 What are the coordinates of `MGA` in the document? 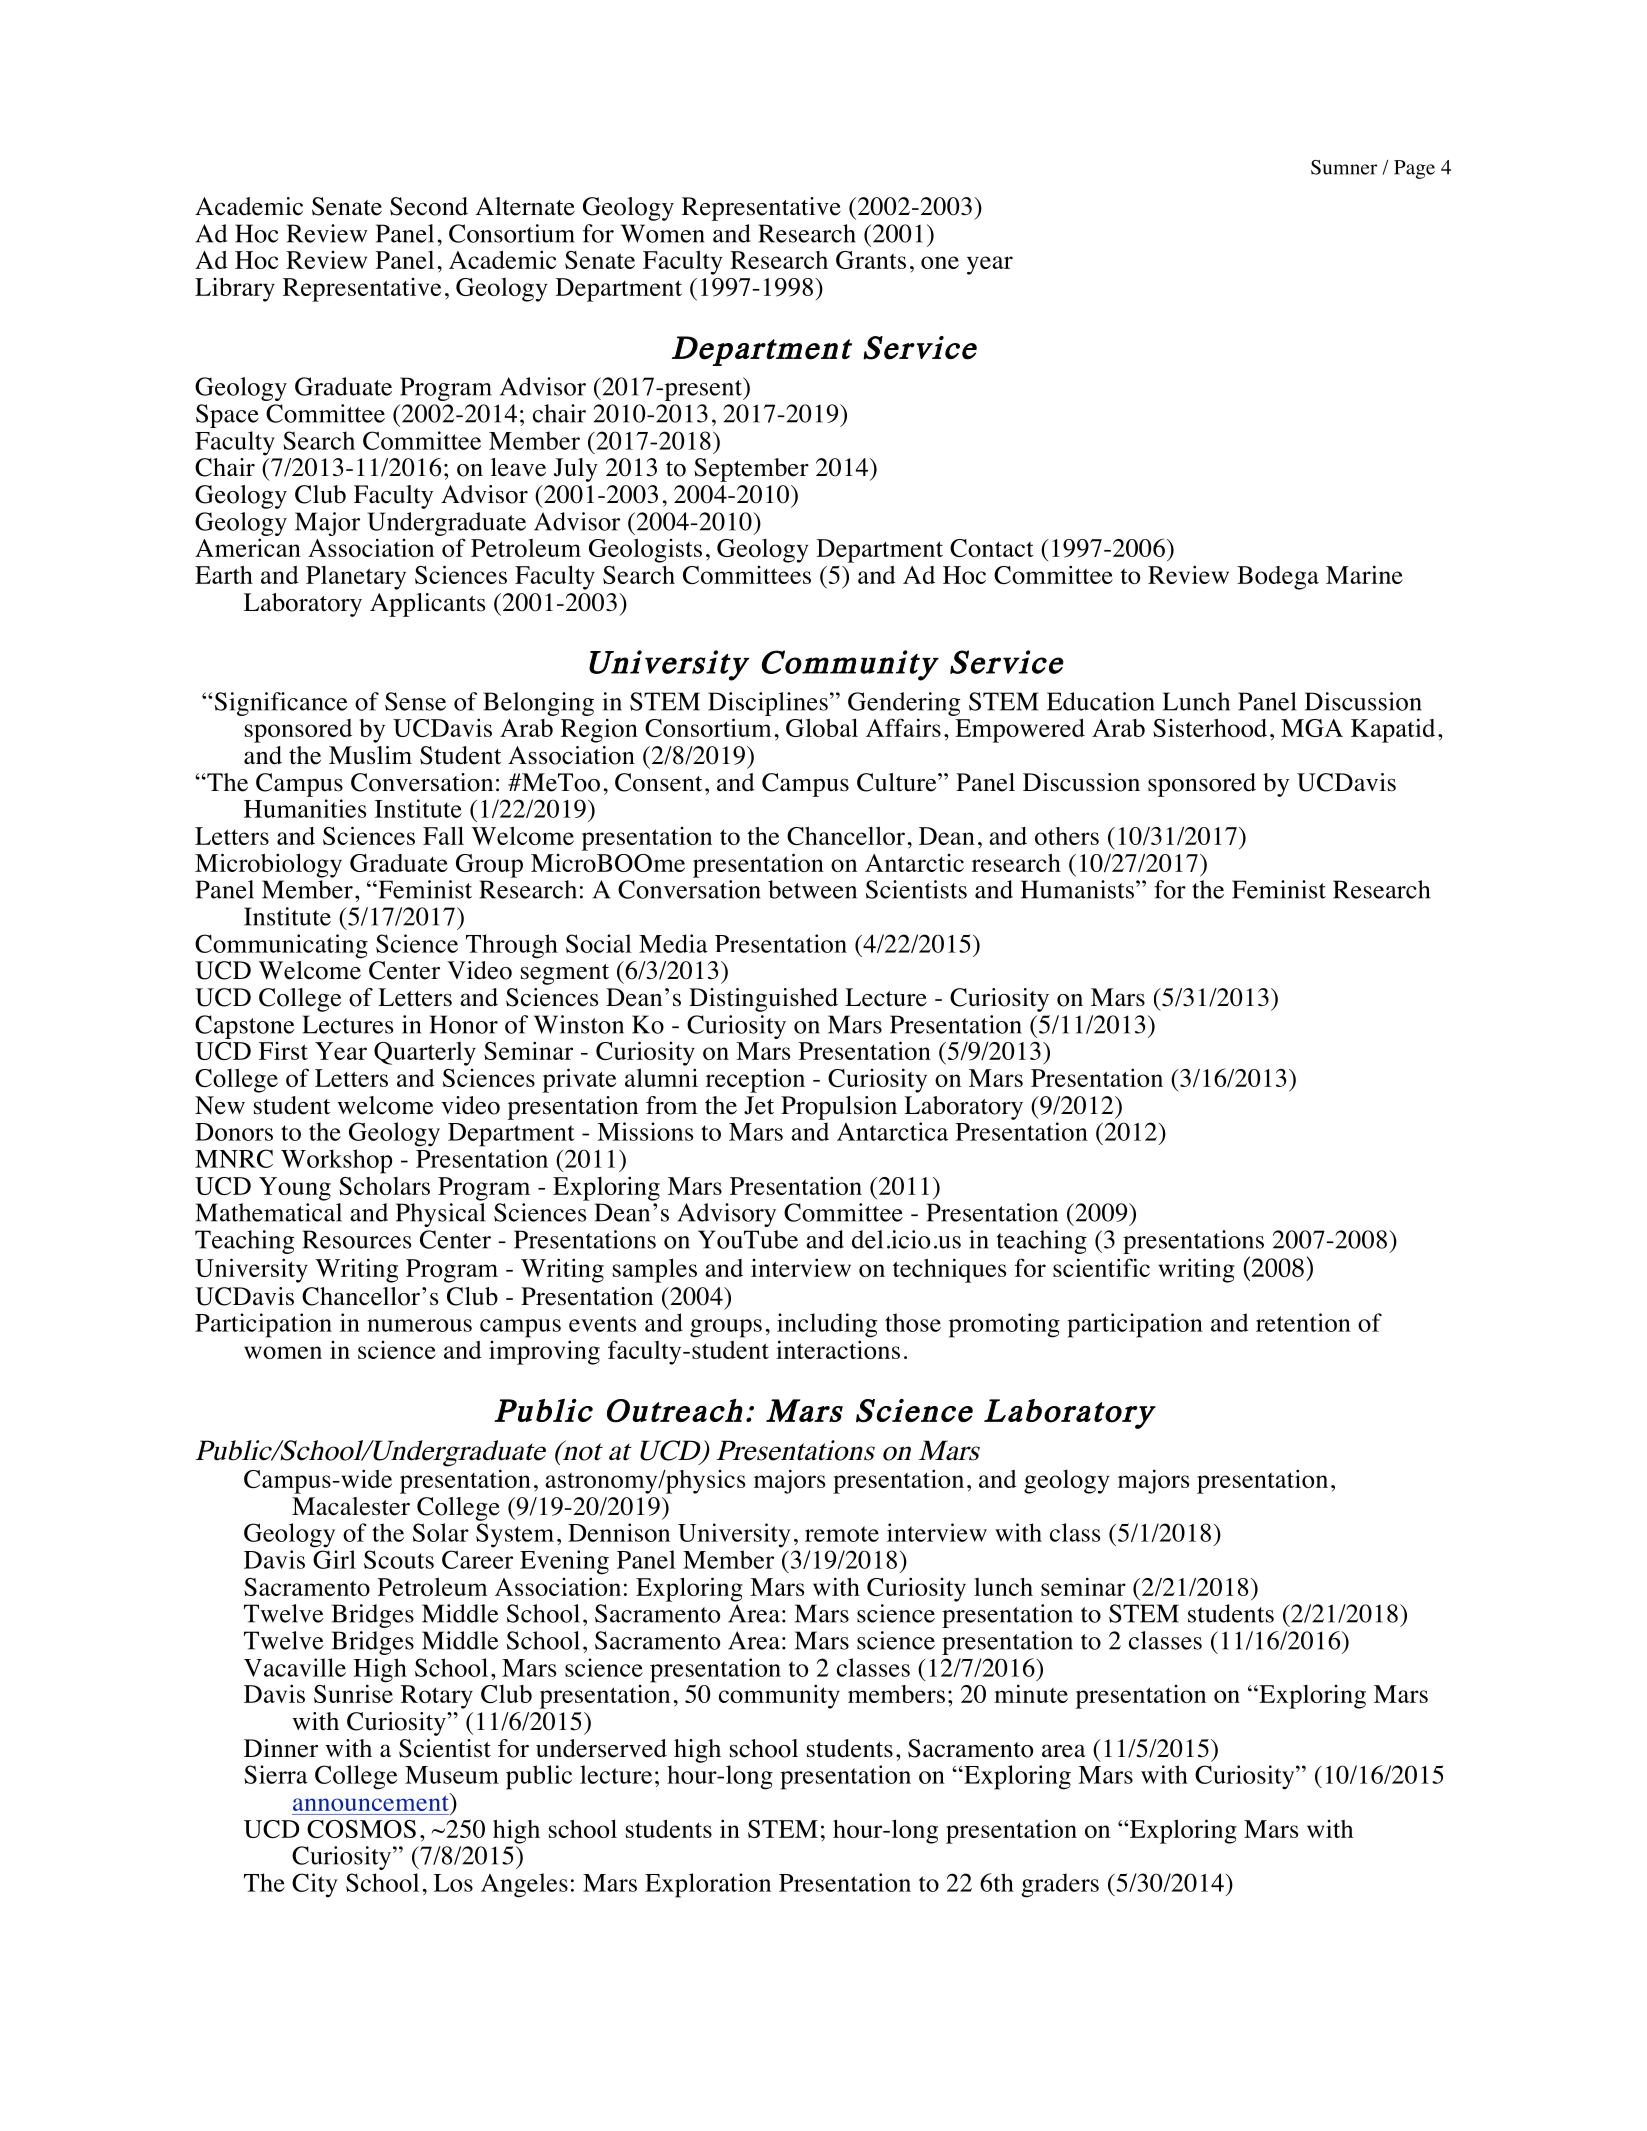 It's located at (1312, 728).
